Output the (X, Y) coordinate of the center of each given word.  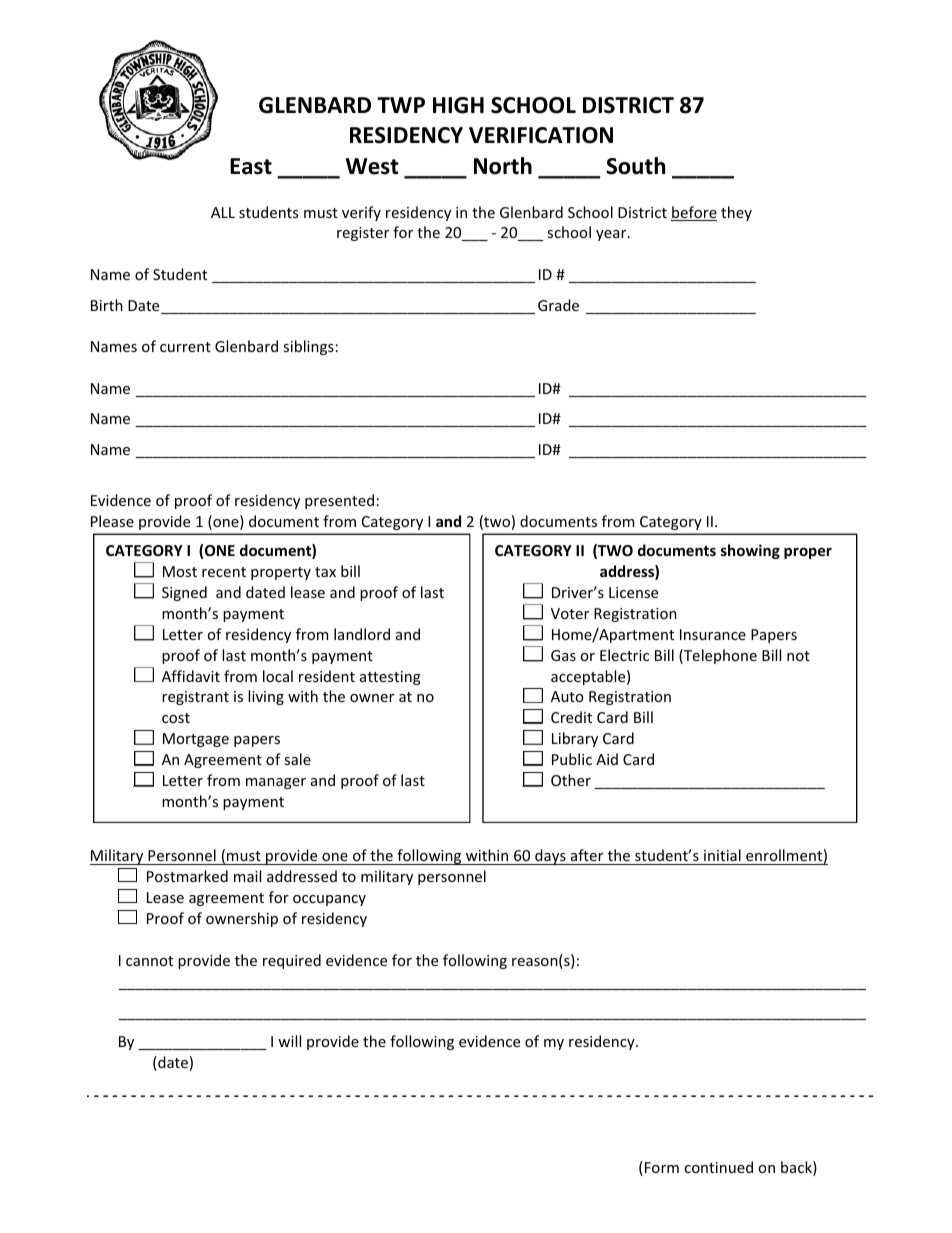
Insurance (713, 634)
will (289, 1041)
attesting (390, 678)
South (635, 166)
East (251, 166)
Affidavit (191, 676)
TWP (401, 105)
